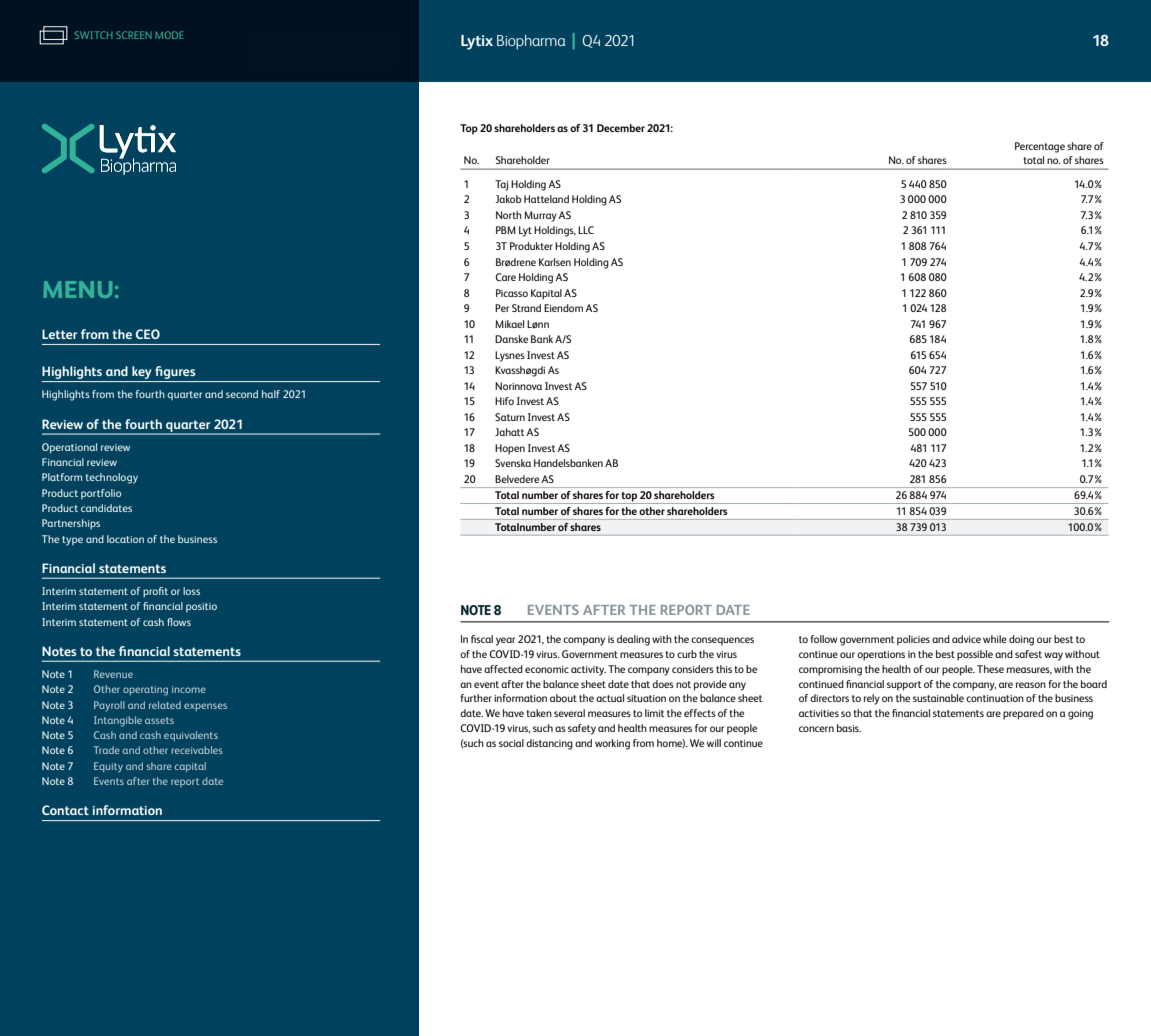  I want to click on capital, so click(190, 767).
